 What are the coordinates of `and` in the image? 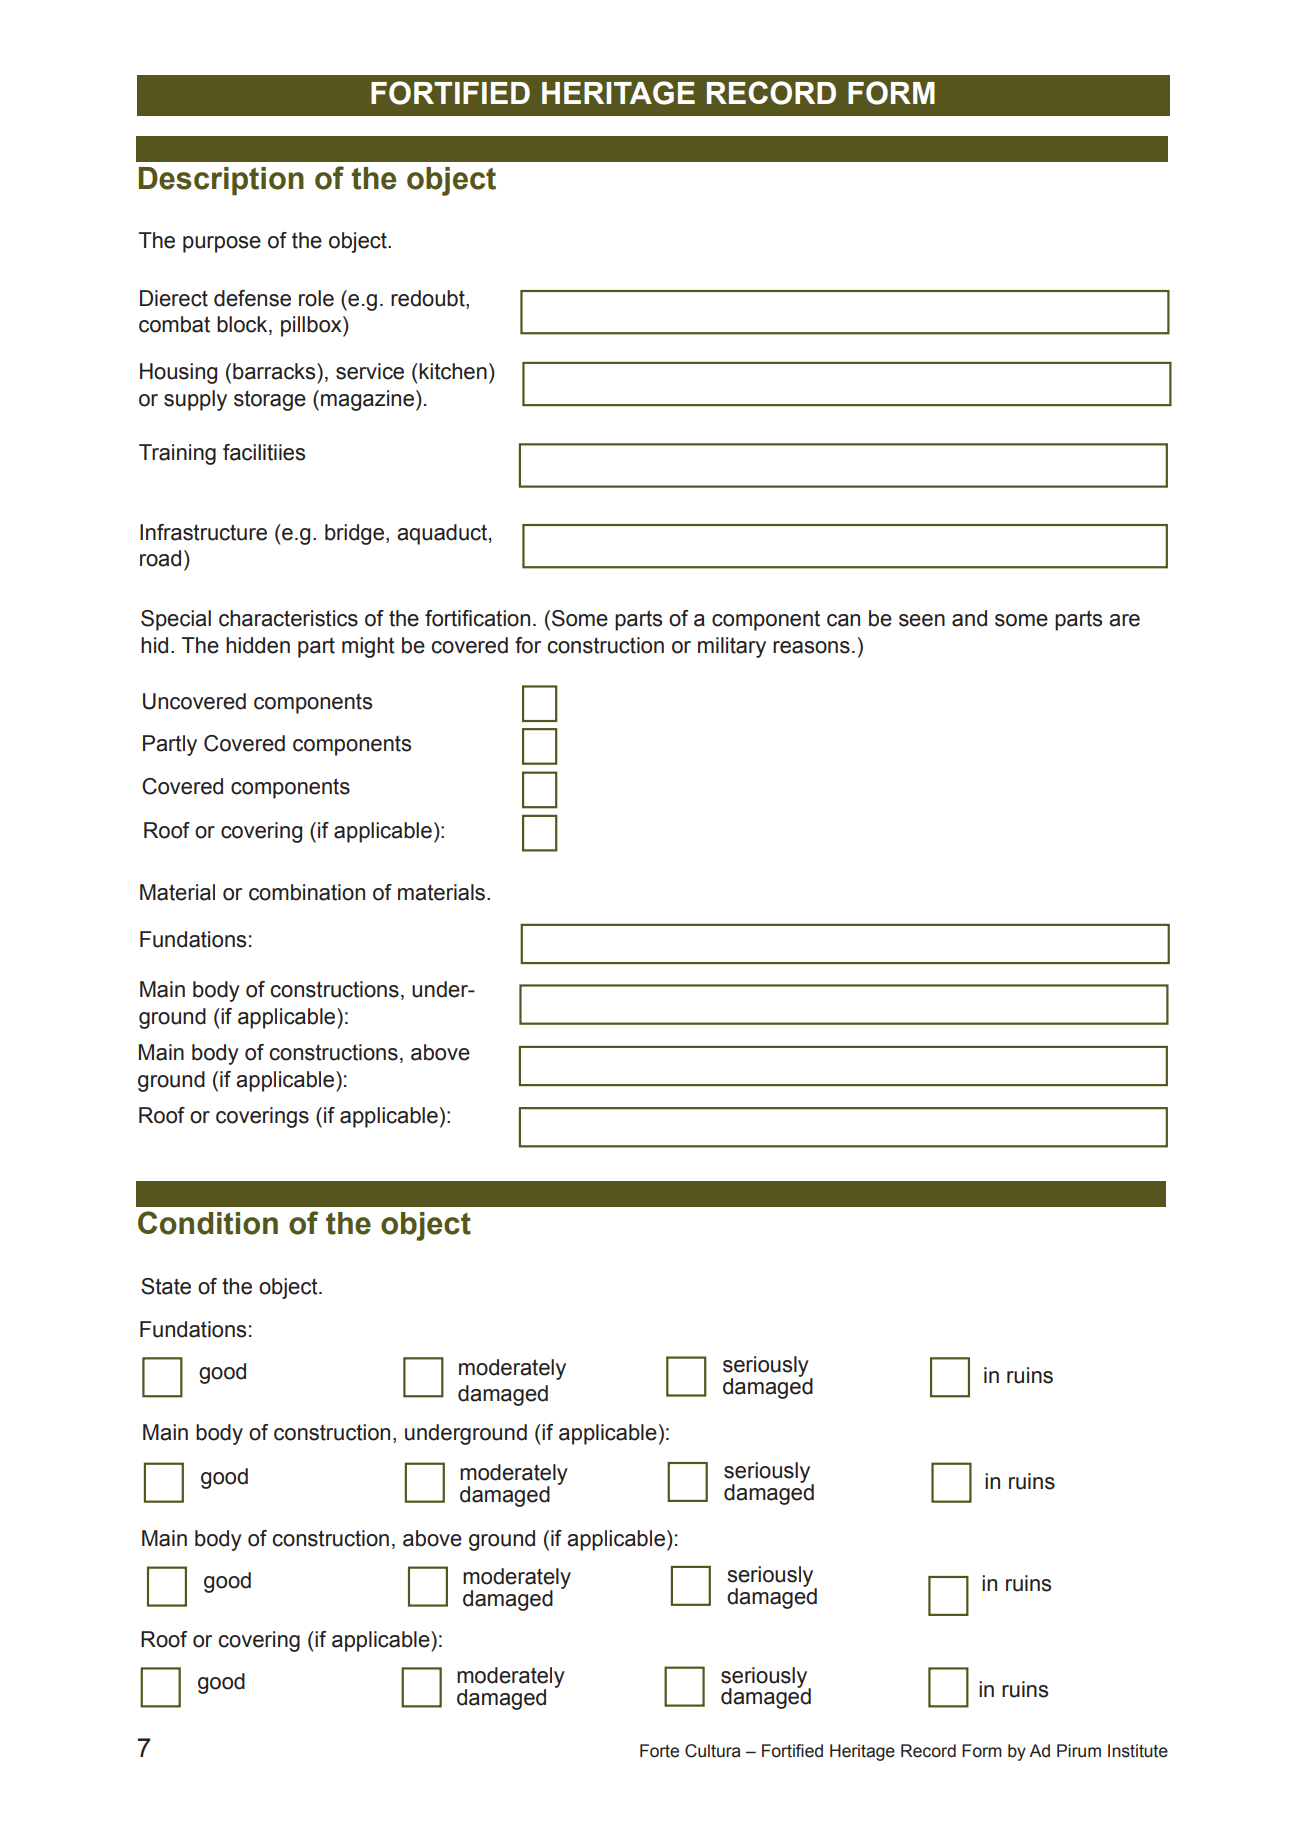 It's located at (969, 618).
